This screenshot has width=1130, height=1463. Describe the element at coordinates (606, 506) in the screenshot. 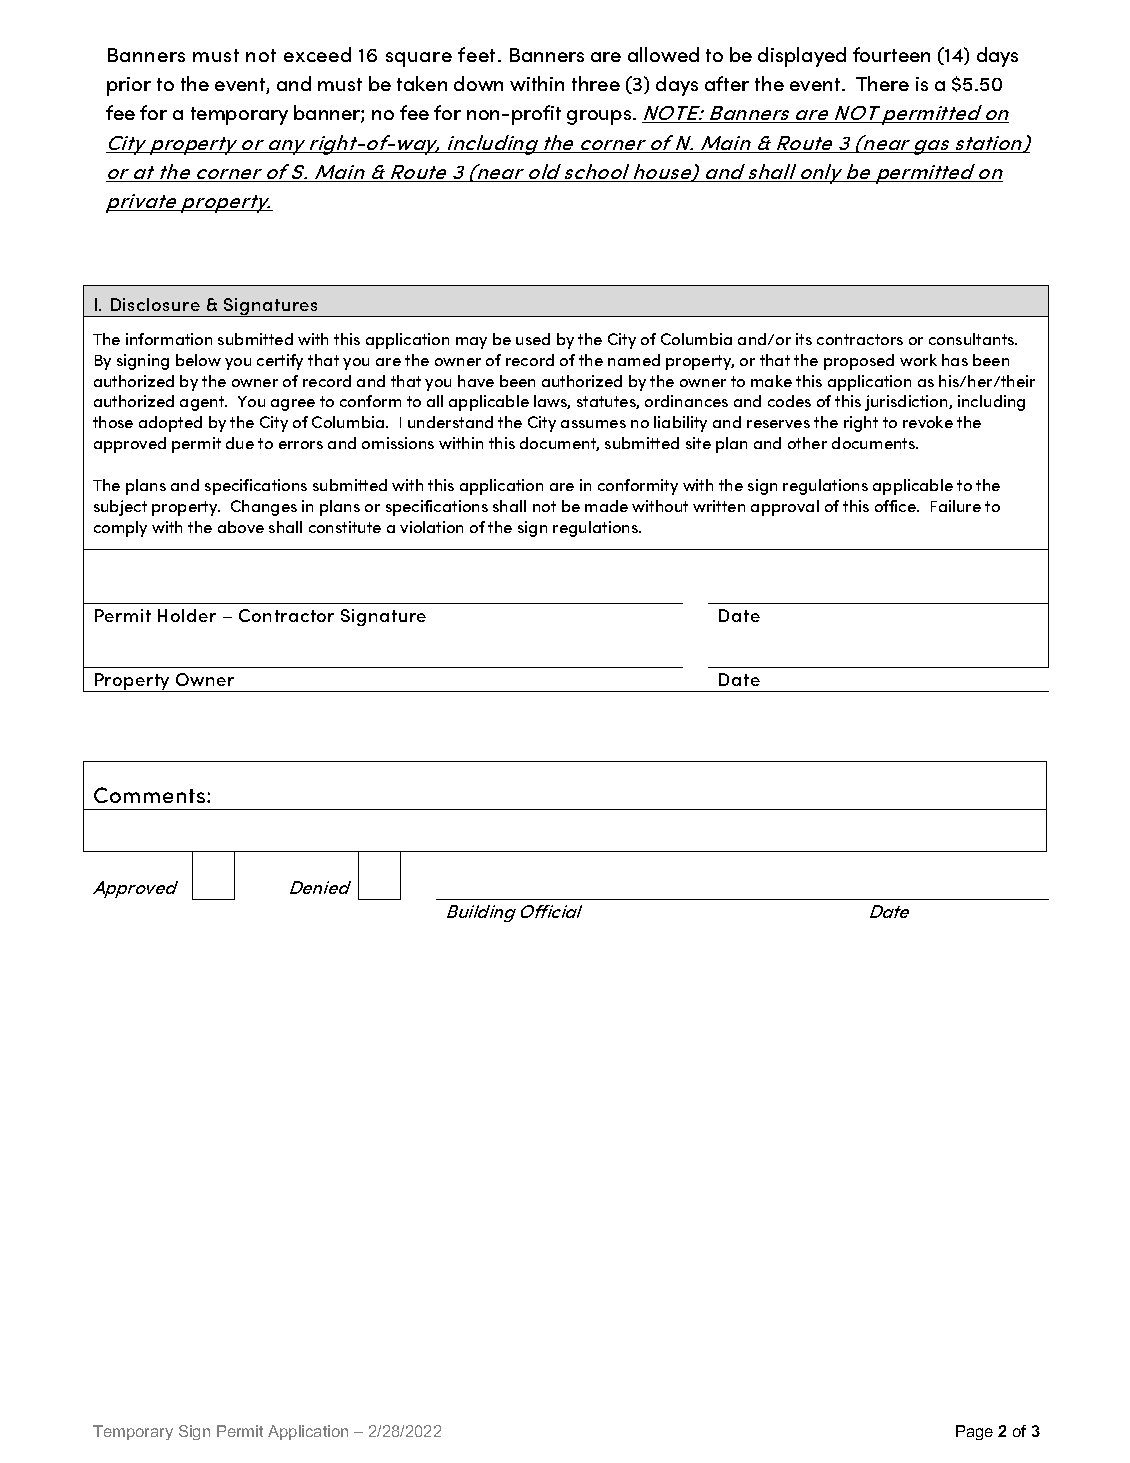

I see `made` at that location.
